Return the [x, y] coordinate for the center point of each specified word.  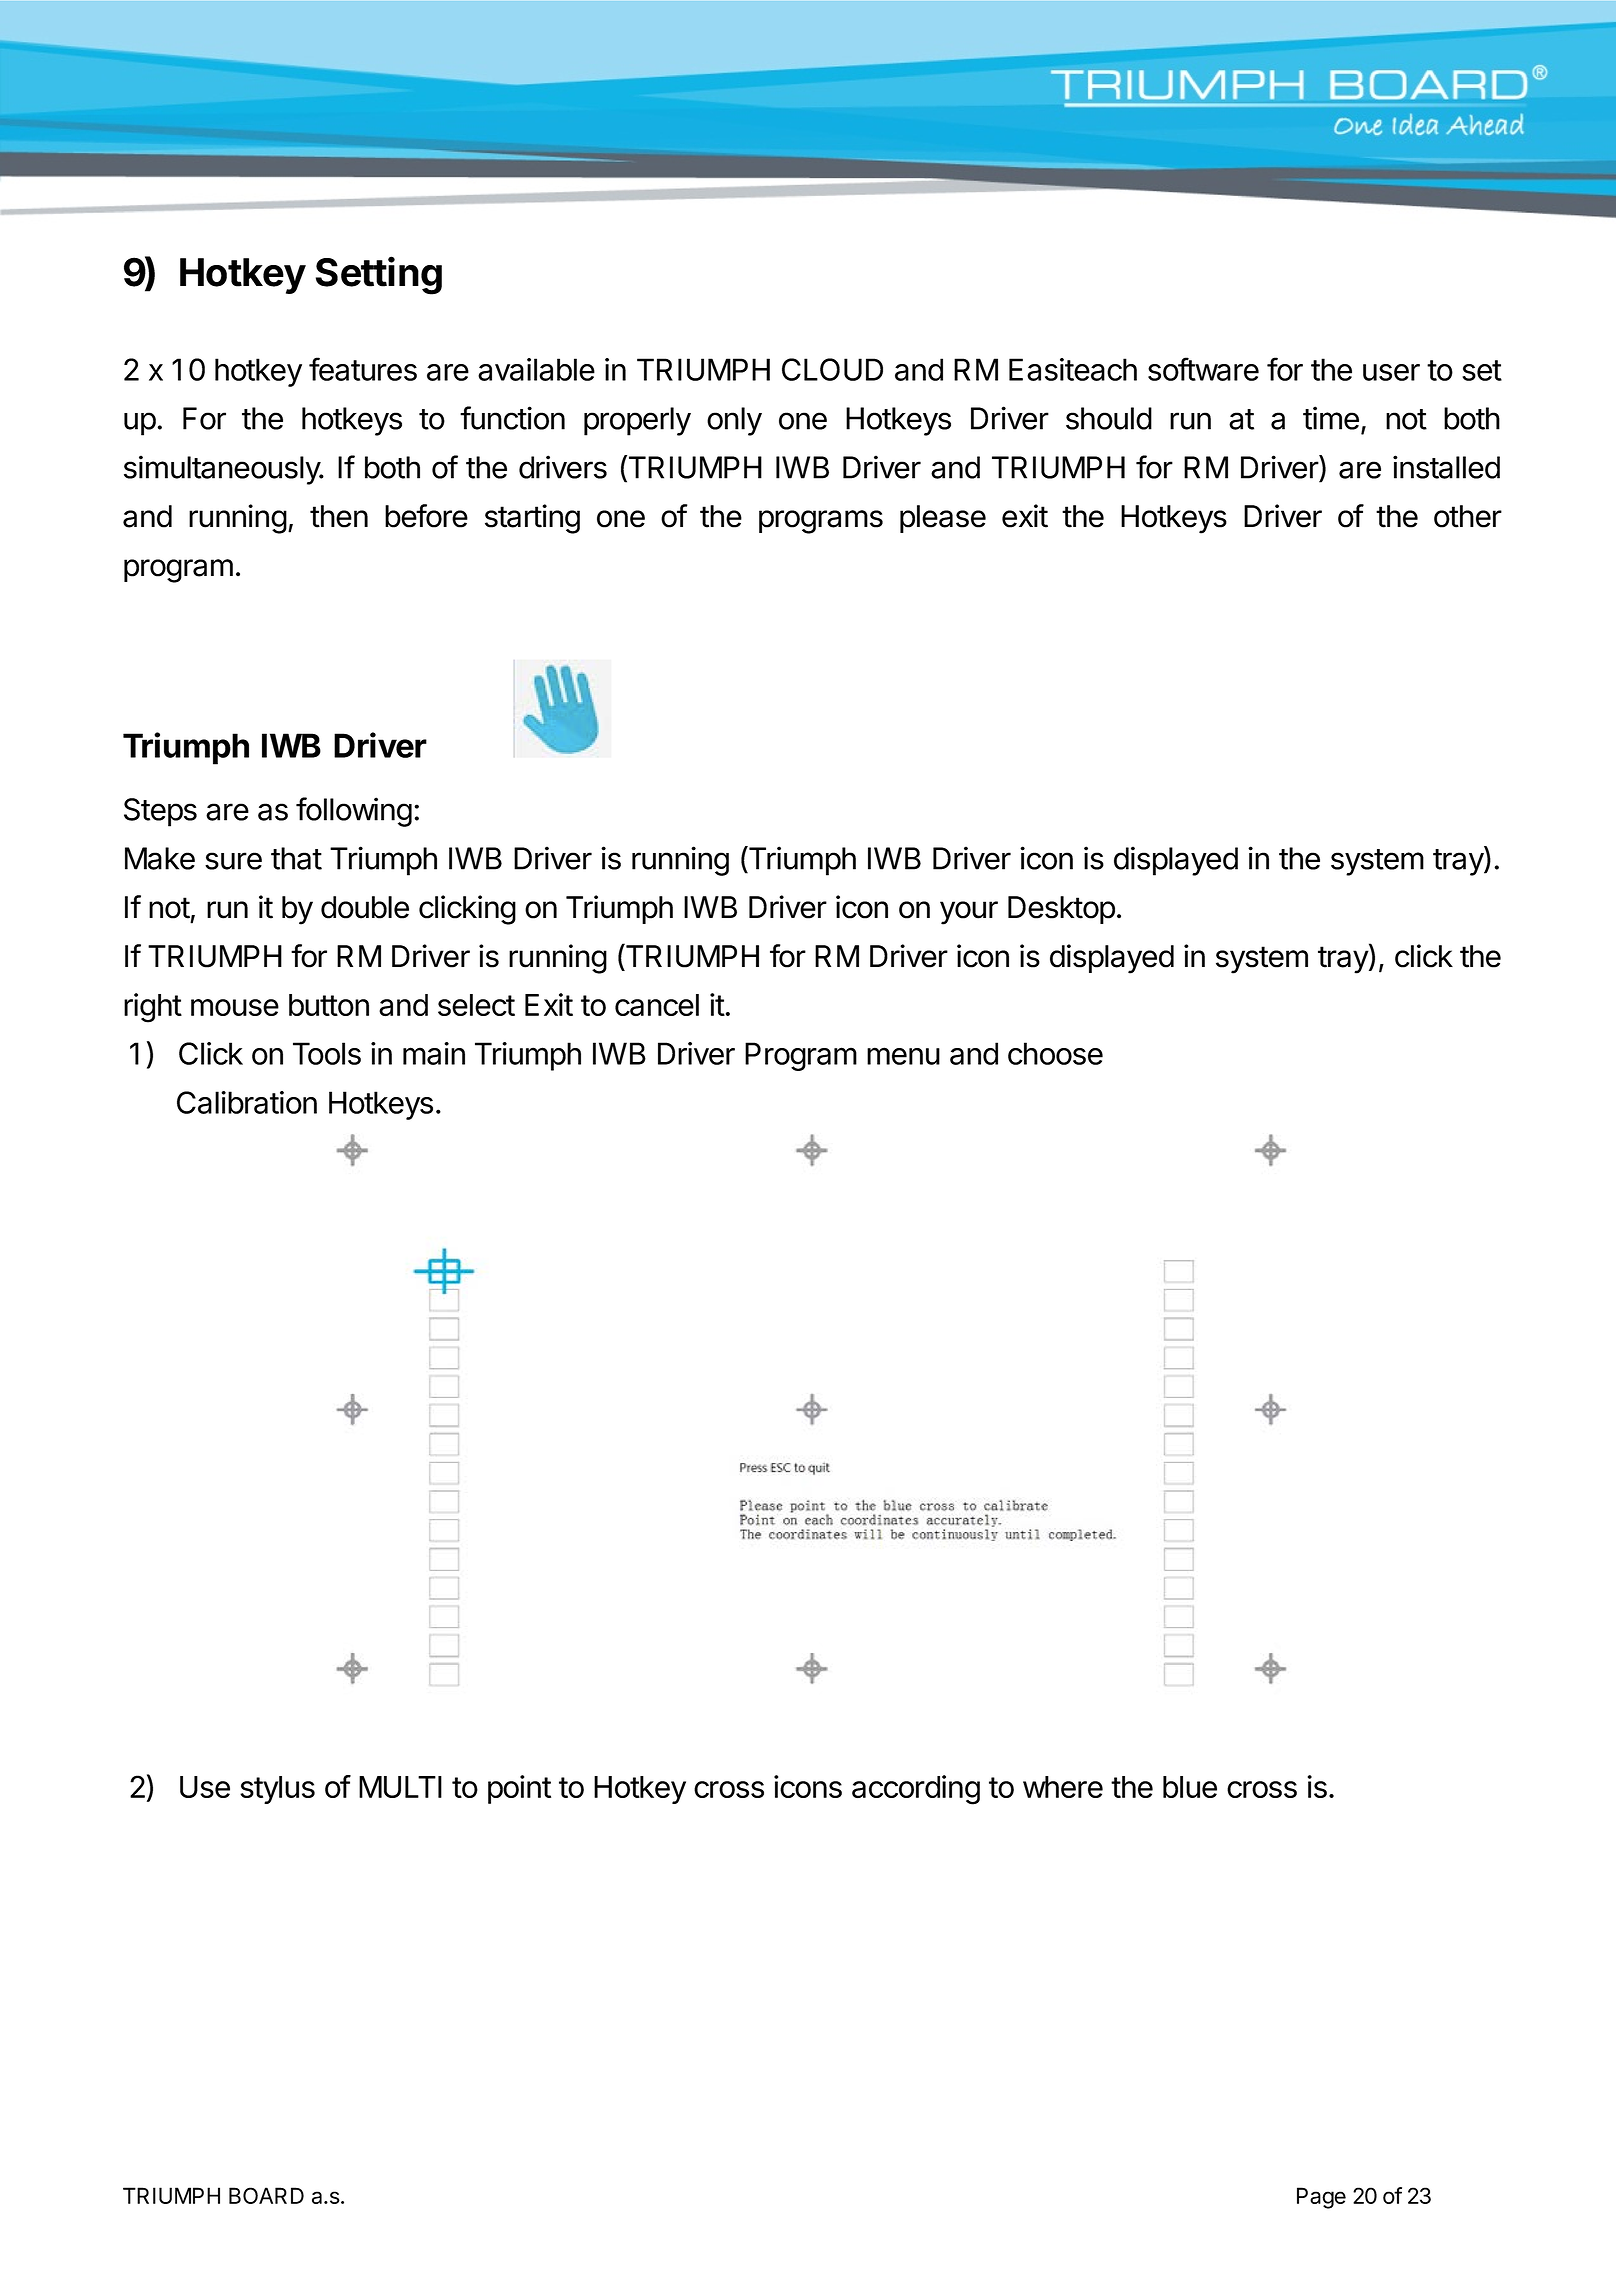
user [1391, 372]
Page [1321, 2198]
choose [1055, 1053]
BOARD [266, 2195]
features [363, 369]
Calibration [247, 1102]
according [916, 1790]
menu [903, 1056]
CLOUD [832, 369]
